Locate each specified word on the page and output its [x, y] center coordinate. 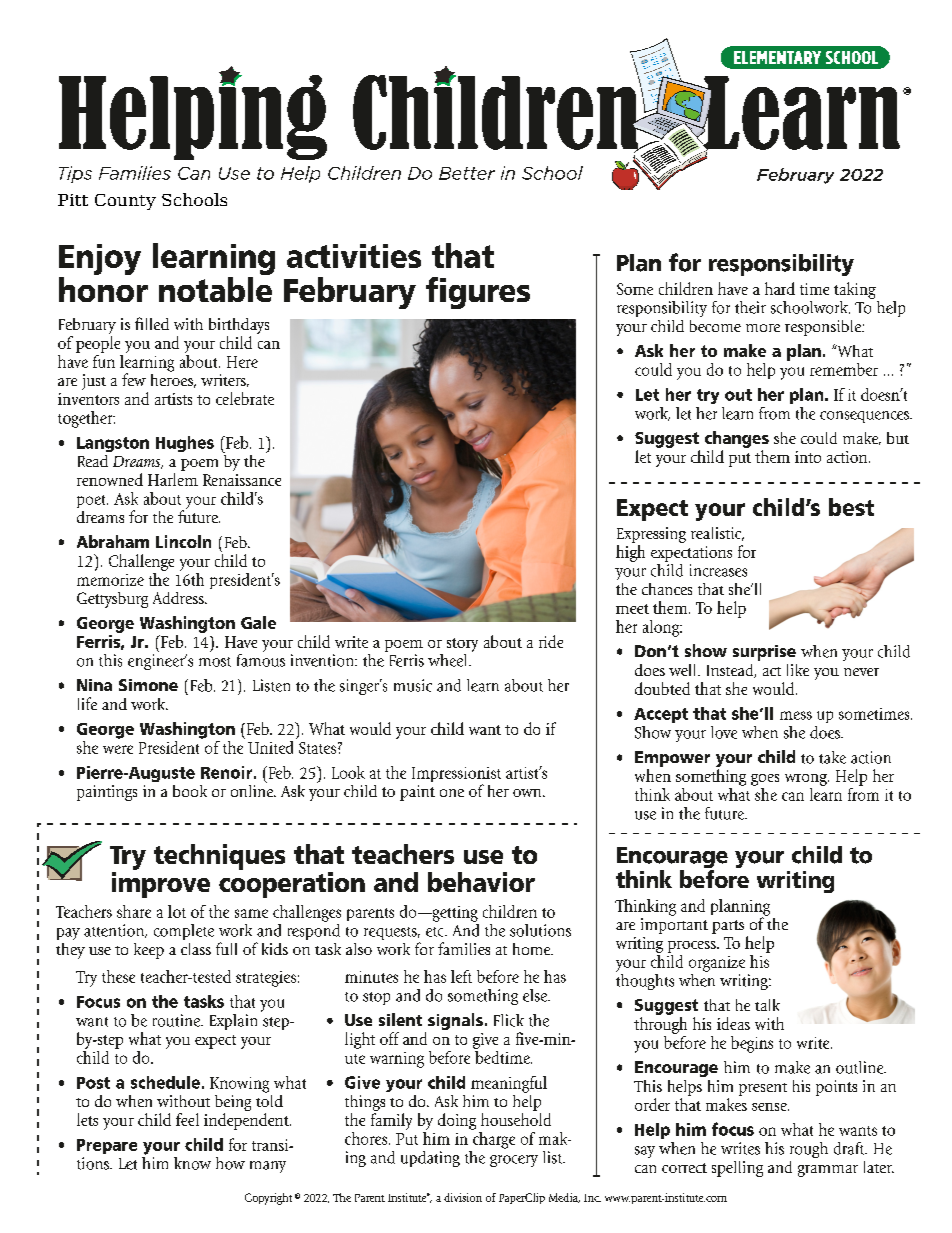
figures [478, 293]
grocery [514, 1161]
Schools [194, 199]
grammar [828, 1171]
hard [780, 288]
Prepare [107, 1146]
